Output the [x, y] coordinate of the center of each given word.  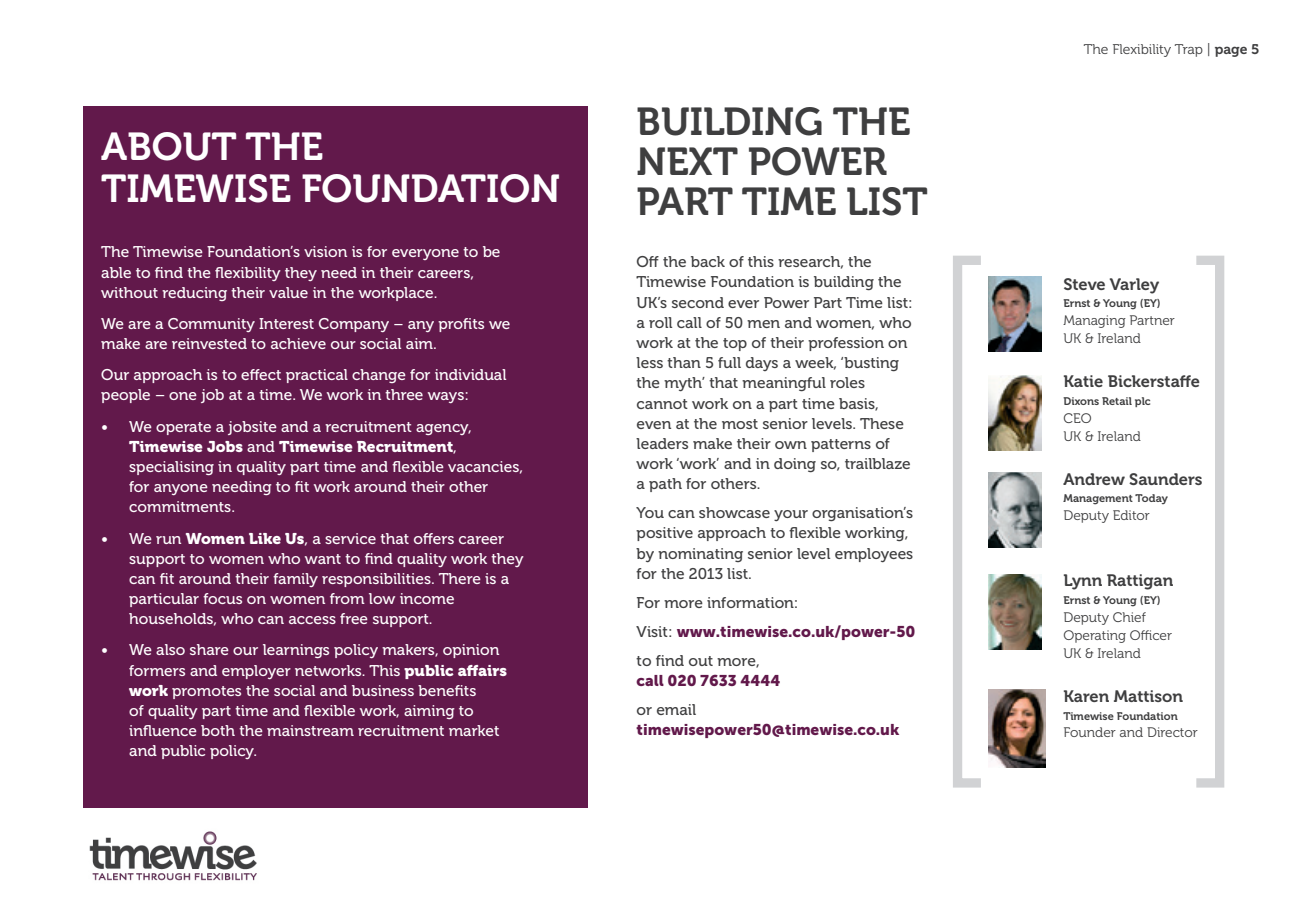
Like [265, 538]
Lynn [1083, 582]
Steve [1084, 284]
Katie [1083, 381]
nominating [700, 555]
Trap [1189, 50]
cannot [662, 404]
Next [687, 161]
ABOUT [168, 146]
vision [325, 251]
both [218, 730]
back [708, 261]
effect [261, 374]
